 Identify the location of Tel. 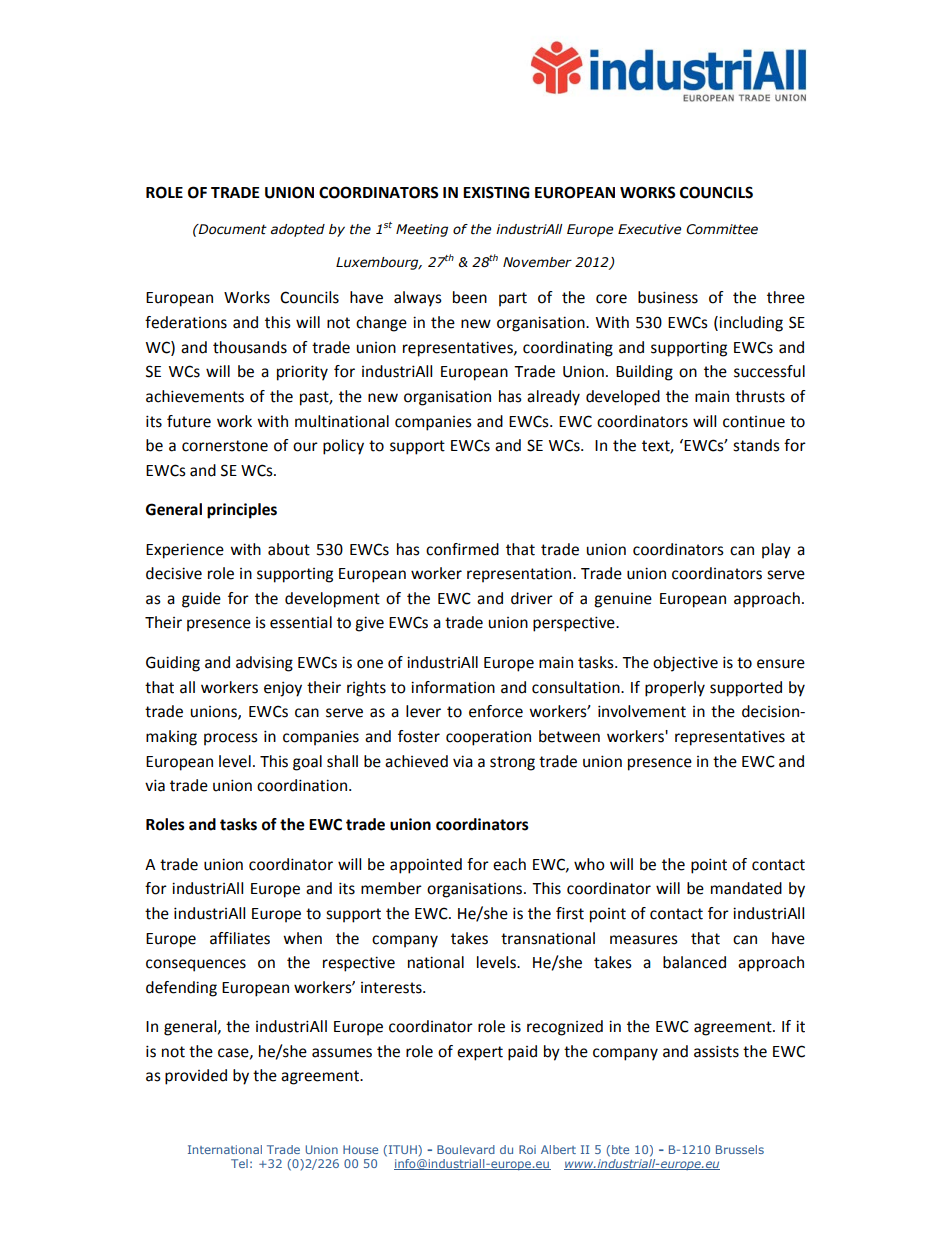
(239, 1163).
